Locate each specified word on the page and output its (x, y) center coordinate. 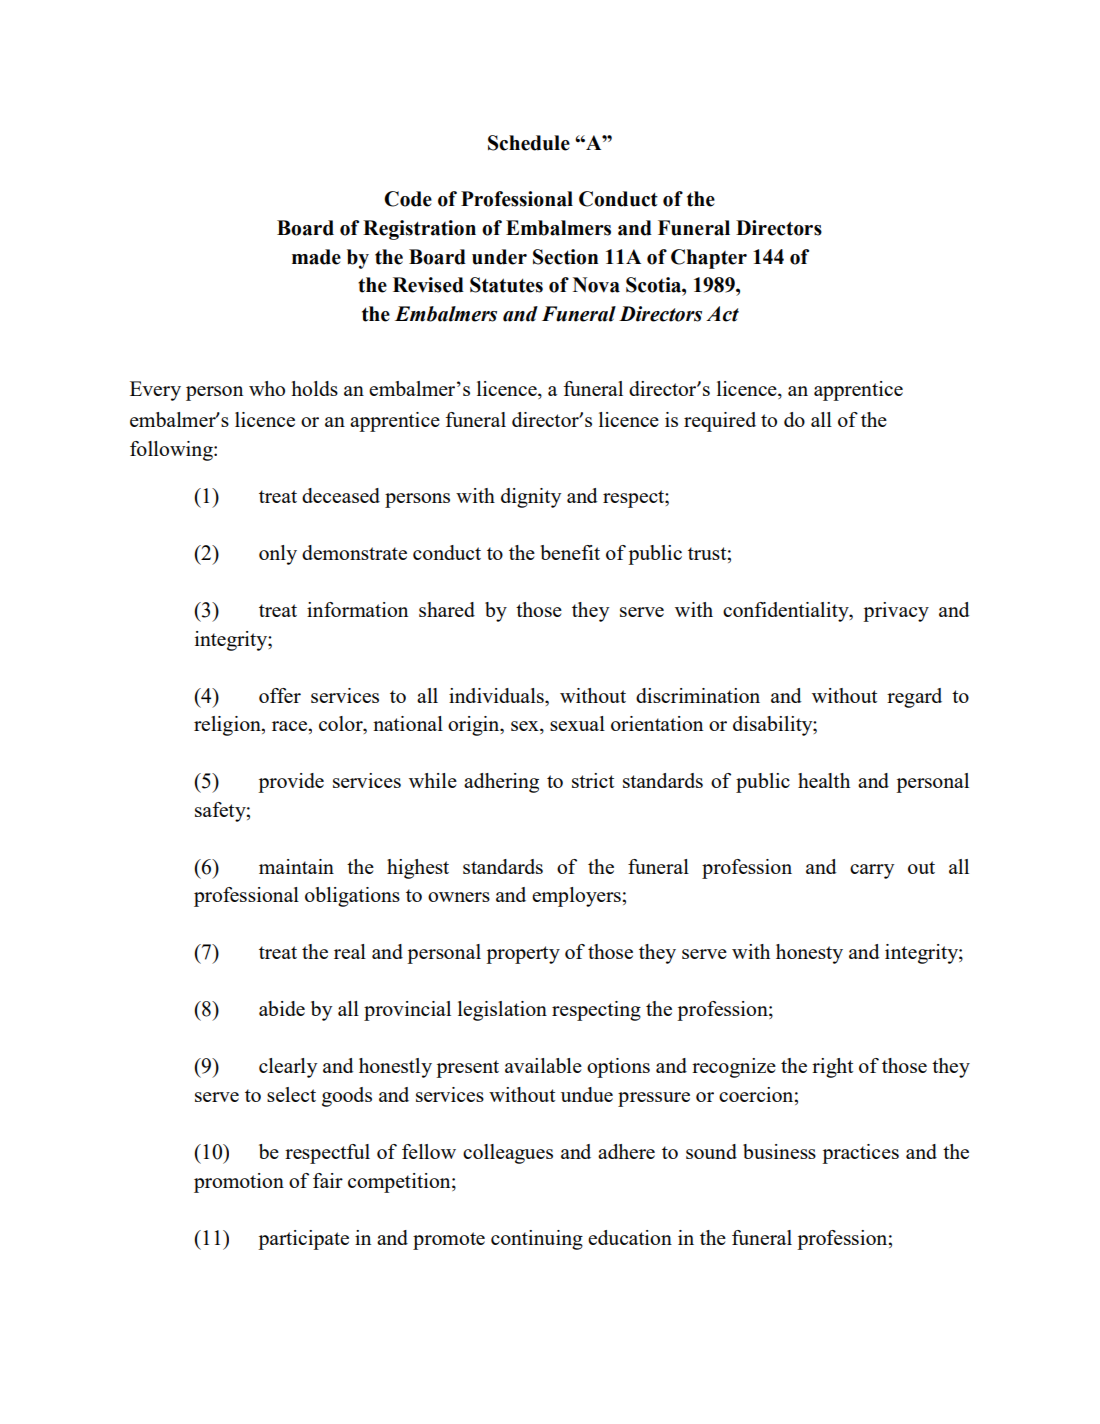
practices (860, 1154)
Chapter (709, 259)
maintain (296, 866)
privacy (896, 612)
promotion (239, 1183)
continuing (537, 1240)
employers (577, 897)
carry (872, 871)
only (278, 555)
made (316, 257)
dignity (531, 498)
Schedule (529, 143)
